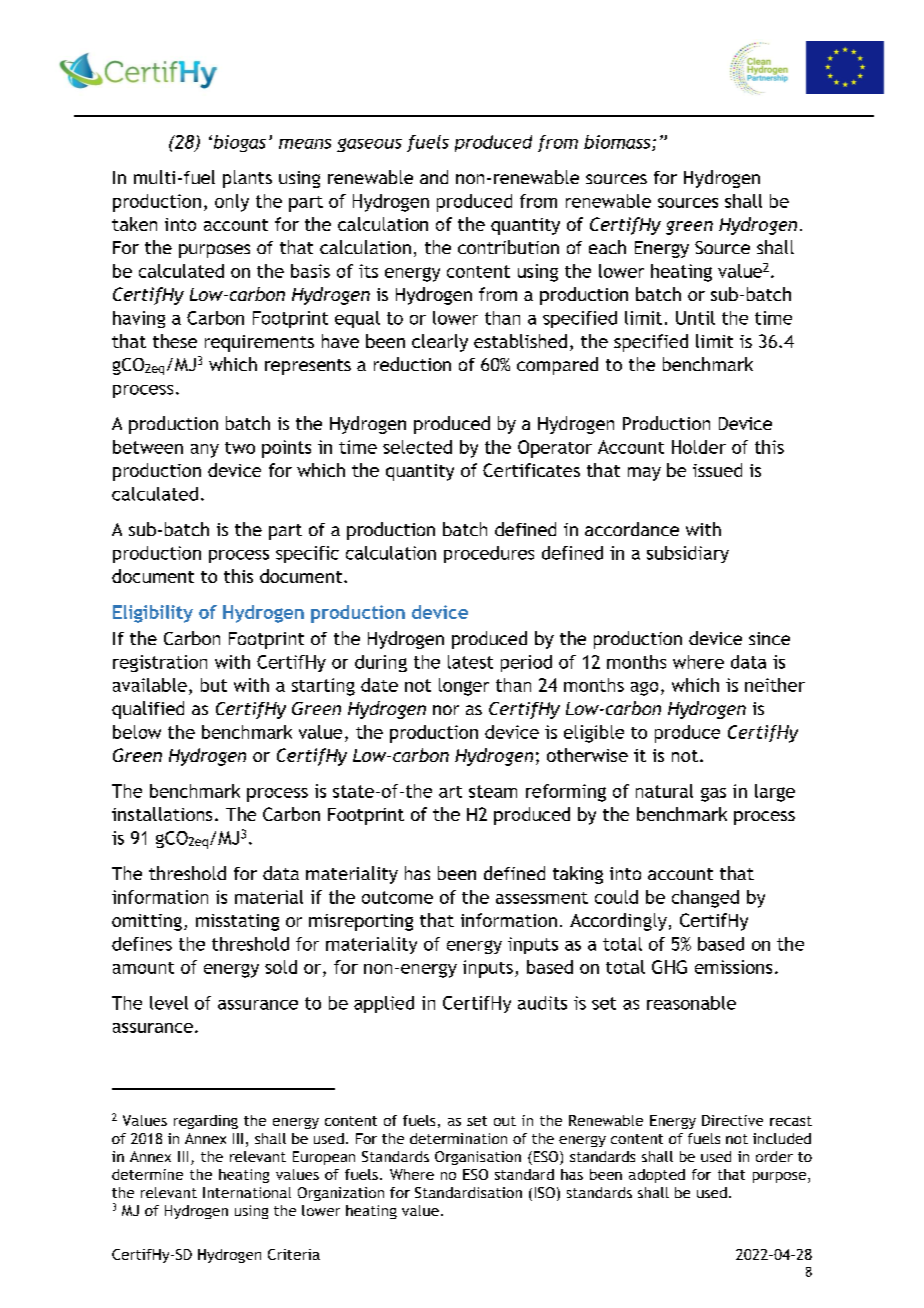 The height and width of the screenshot is (1308, 924). I want to click on plants, so click(247, 179).
